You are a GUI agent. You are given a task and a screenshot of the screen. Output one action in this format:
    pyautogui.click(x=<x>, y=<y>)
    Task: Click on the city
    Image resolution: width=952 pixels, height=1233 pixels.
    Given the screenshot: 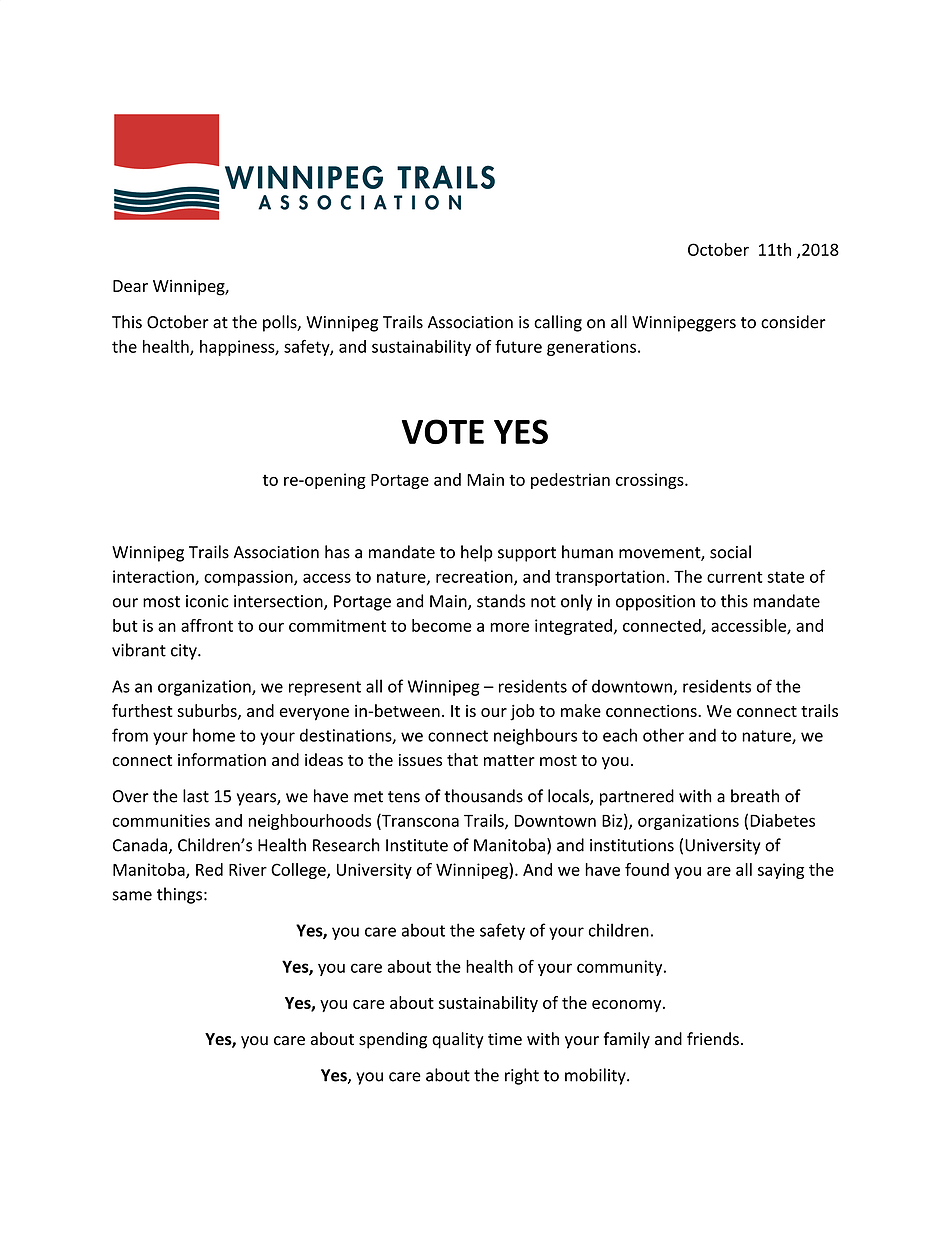 What is the action you would take?
    pyautogui.click(x=185, y=652)
